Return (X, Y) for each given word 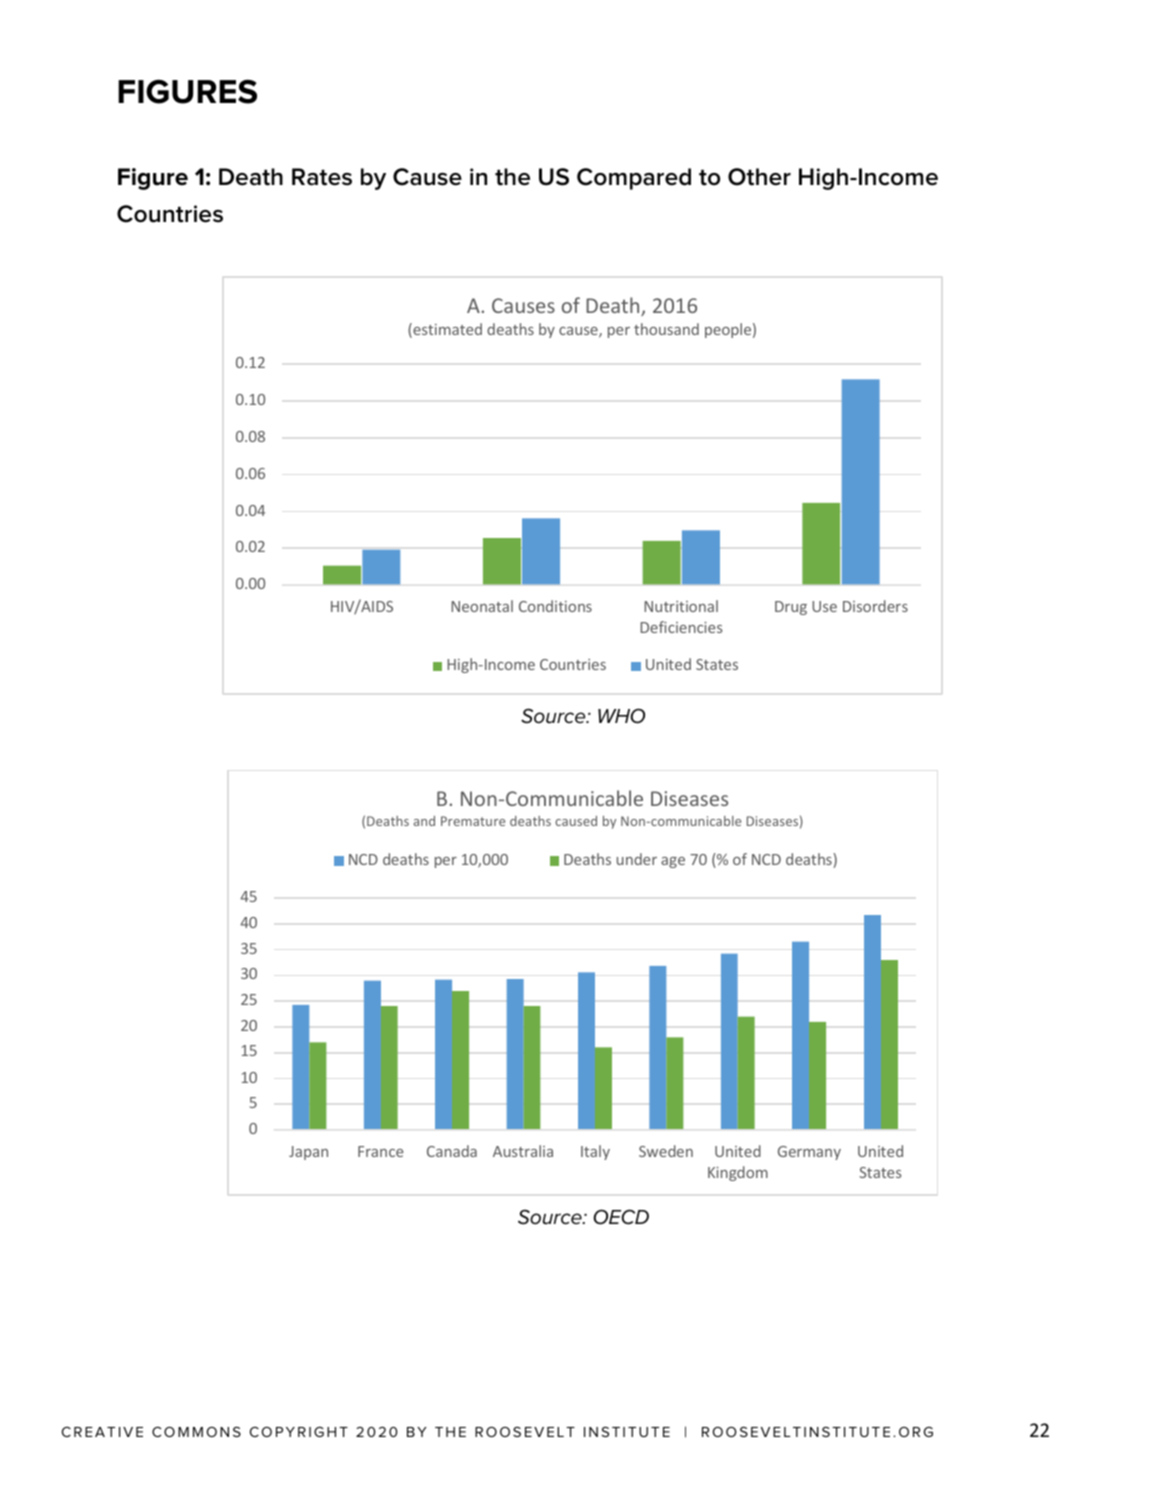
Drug (791, 608)
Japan (308, 1153)
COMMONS (196, 1432)
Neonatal (482, 606)
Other (759, 177)
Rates (322, 177)
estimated (446, 330)
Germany (809, 1153)
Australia (523, 1151)
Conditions (555, 606)
